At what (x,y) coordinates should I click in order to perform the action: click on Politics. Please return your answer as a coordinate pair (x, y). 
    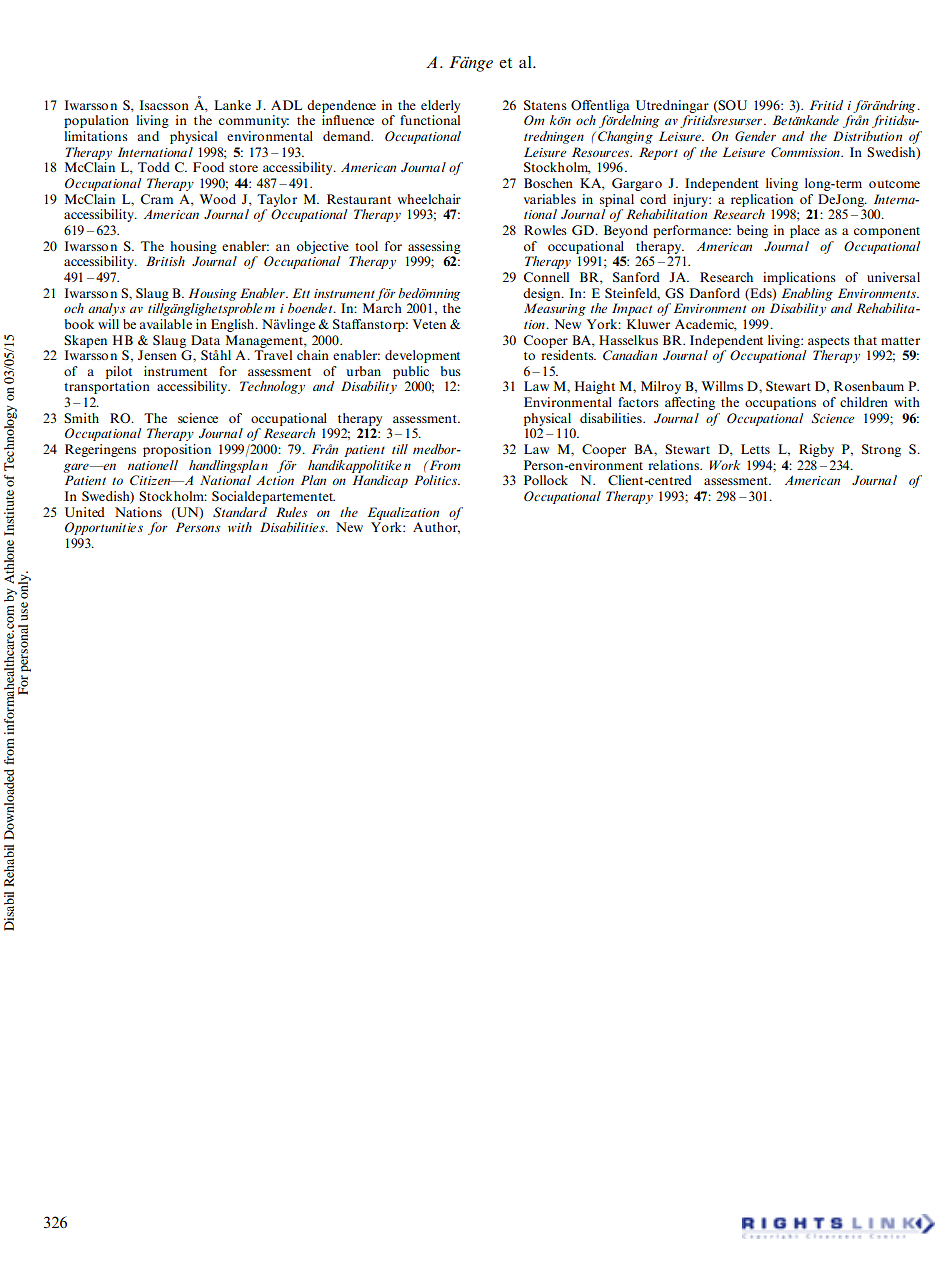
    Looking at the image, I should click on (437, 480).
